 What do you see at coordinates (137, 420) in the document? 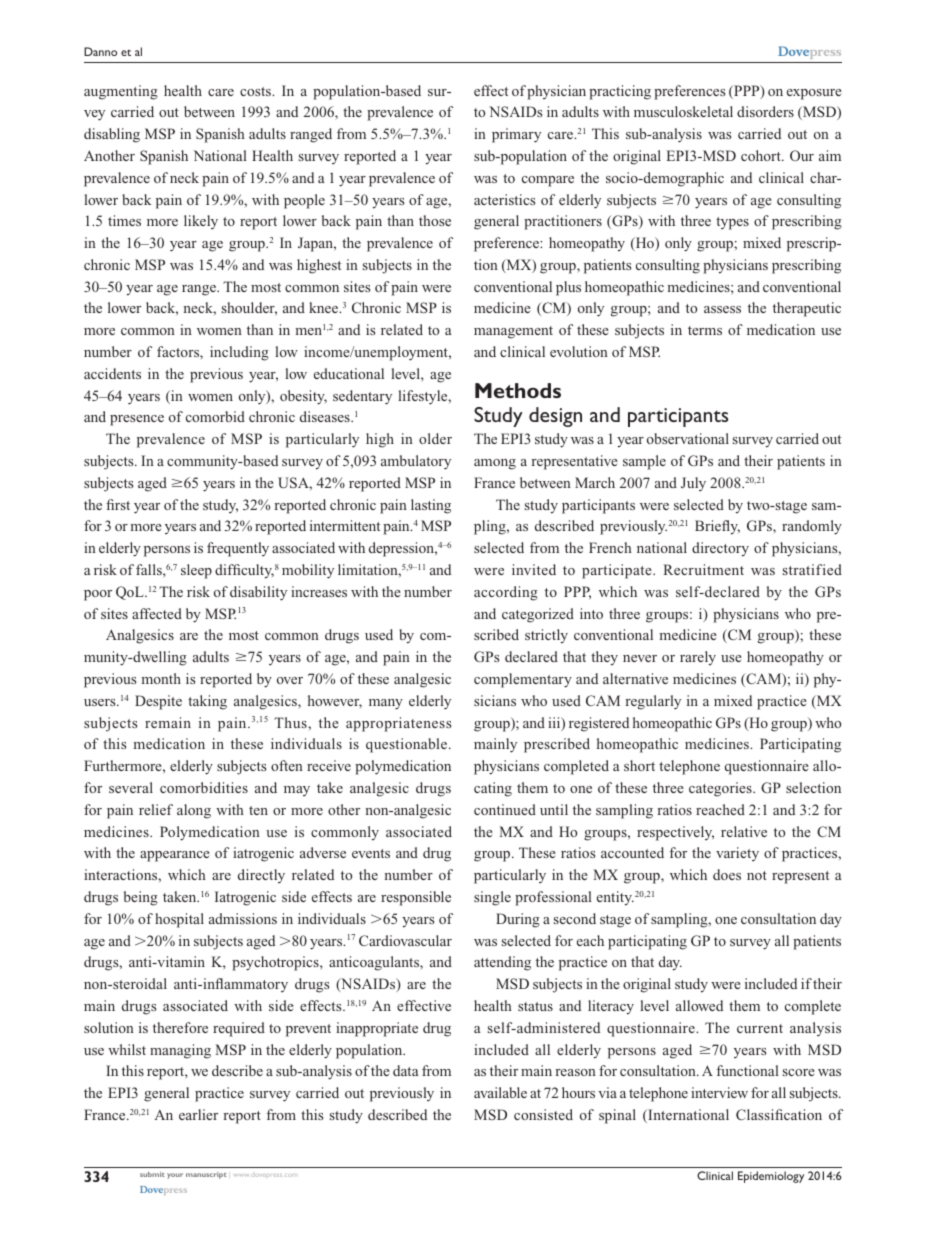
I see `presence` at bounding box center [137, 420].
